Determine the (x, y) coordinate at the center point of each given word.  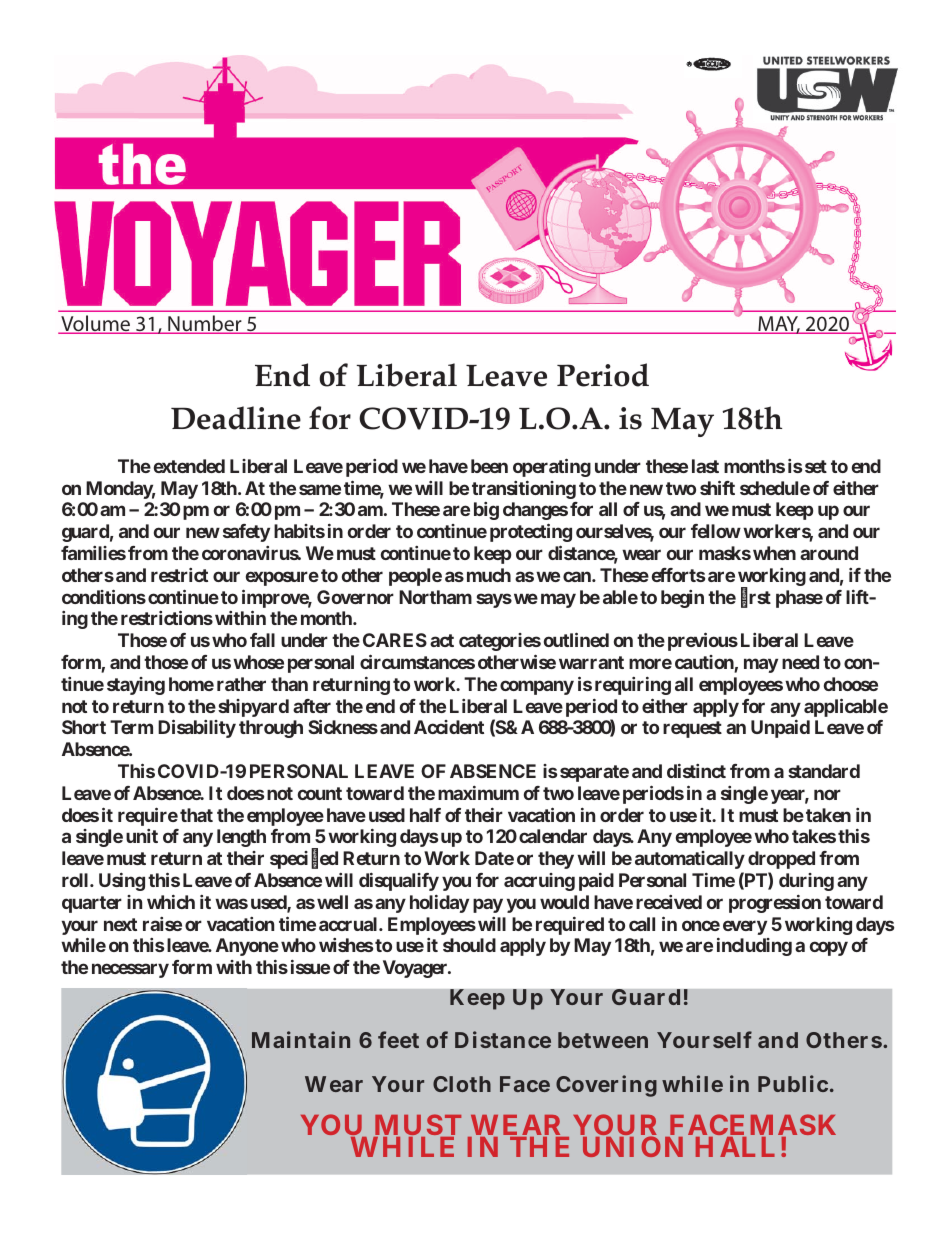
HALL (735, 1147)
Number (205, 324)
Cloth (462, 1084)
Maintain (301, 1039)
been (489, 466)
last (705, 466)
